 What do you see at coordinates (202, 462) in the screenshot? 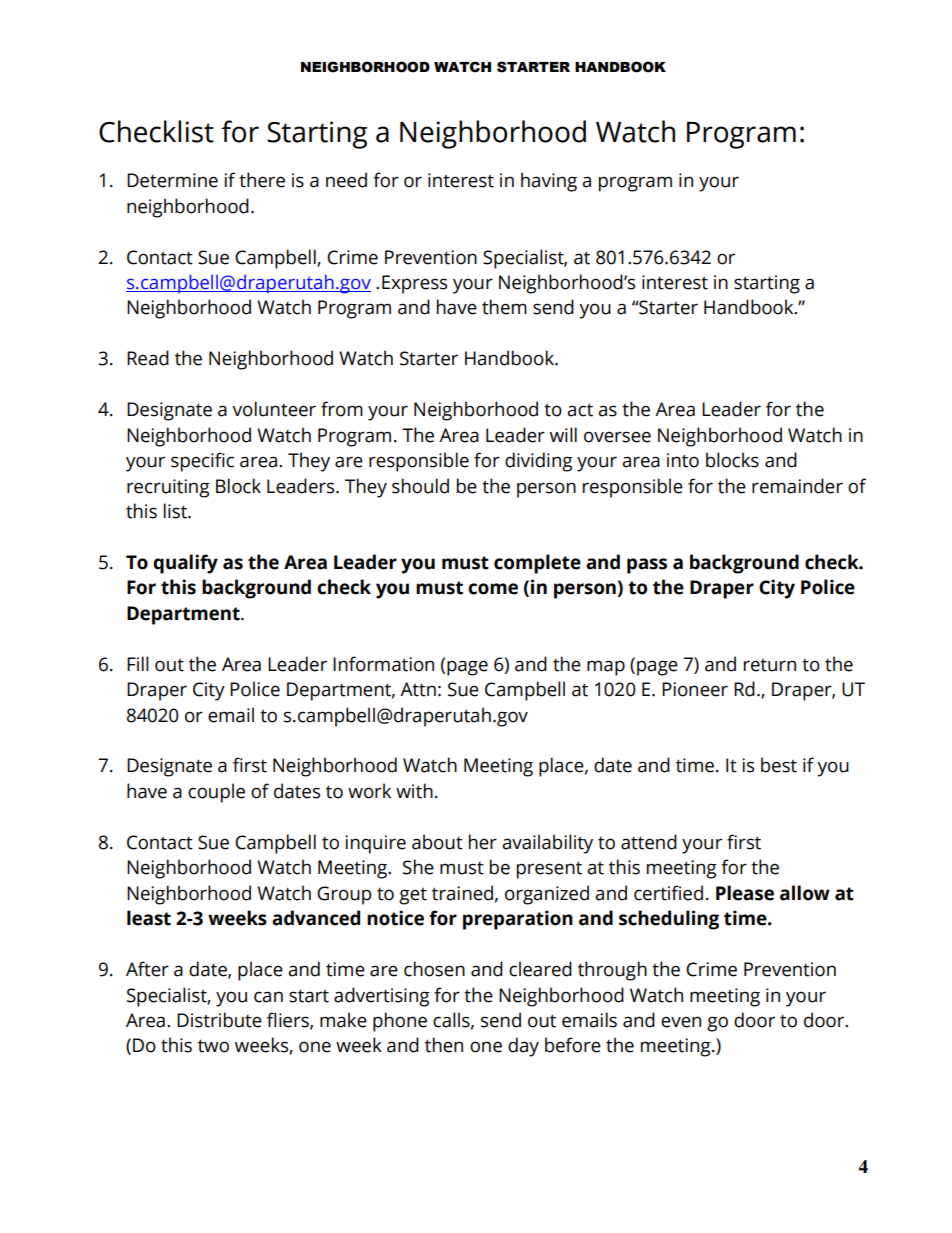
I see `specific` at bounding box center [202, 462].
